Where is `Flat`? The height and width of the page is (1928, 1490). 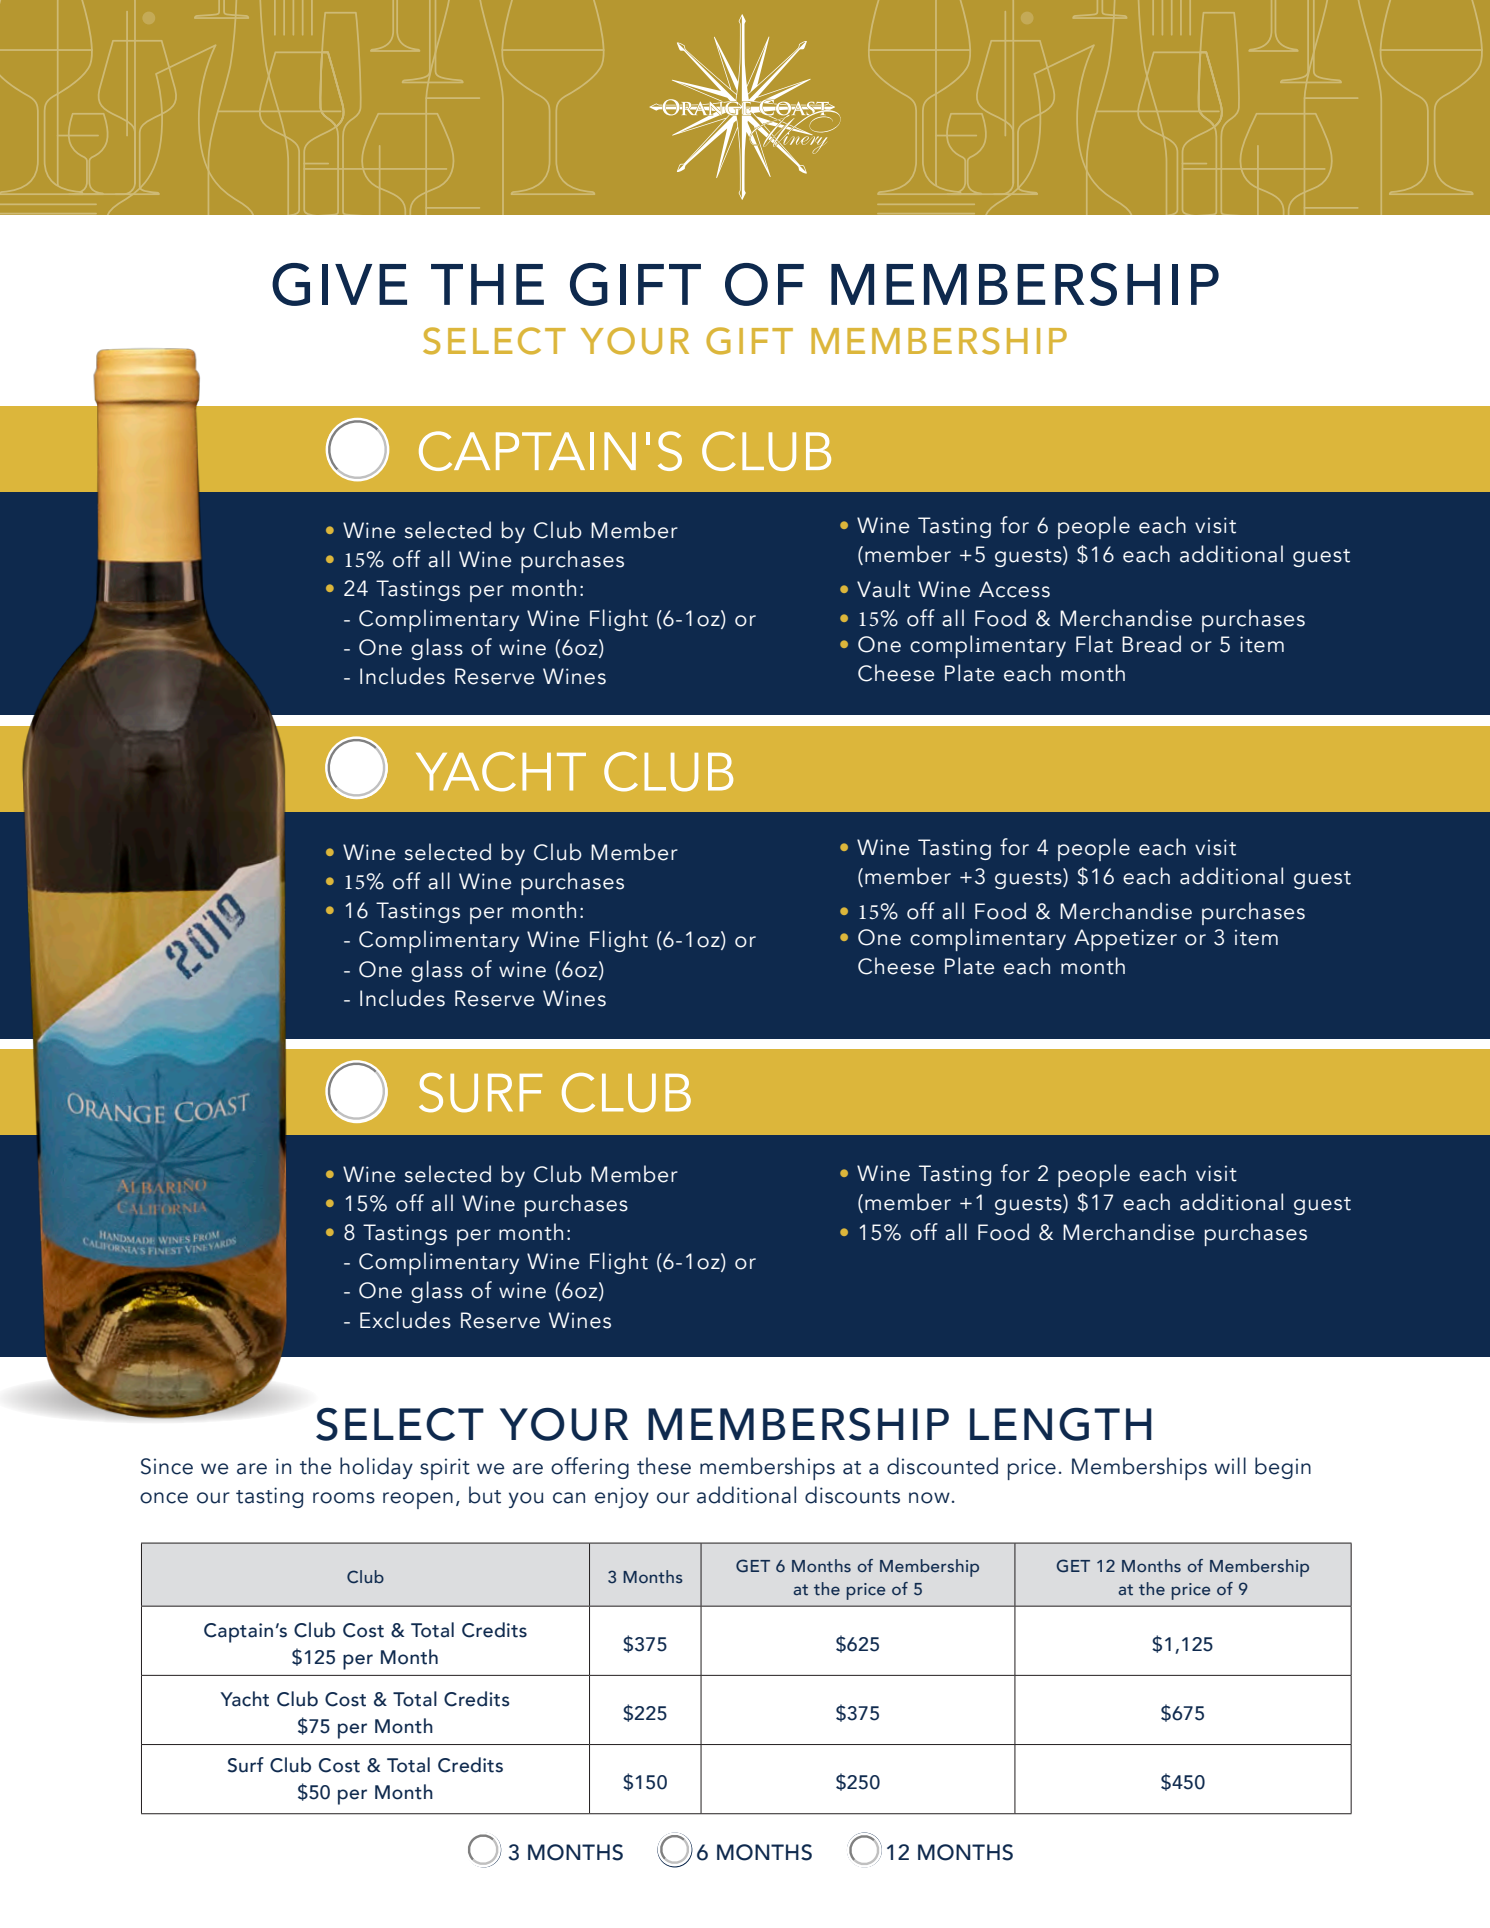
Flat is located at coordinates (1094, 644).
